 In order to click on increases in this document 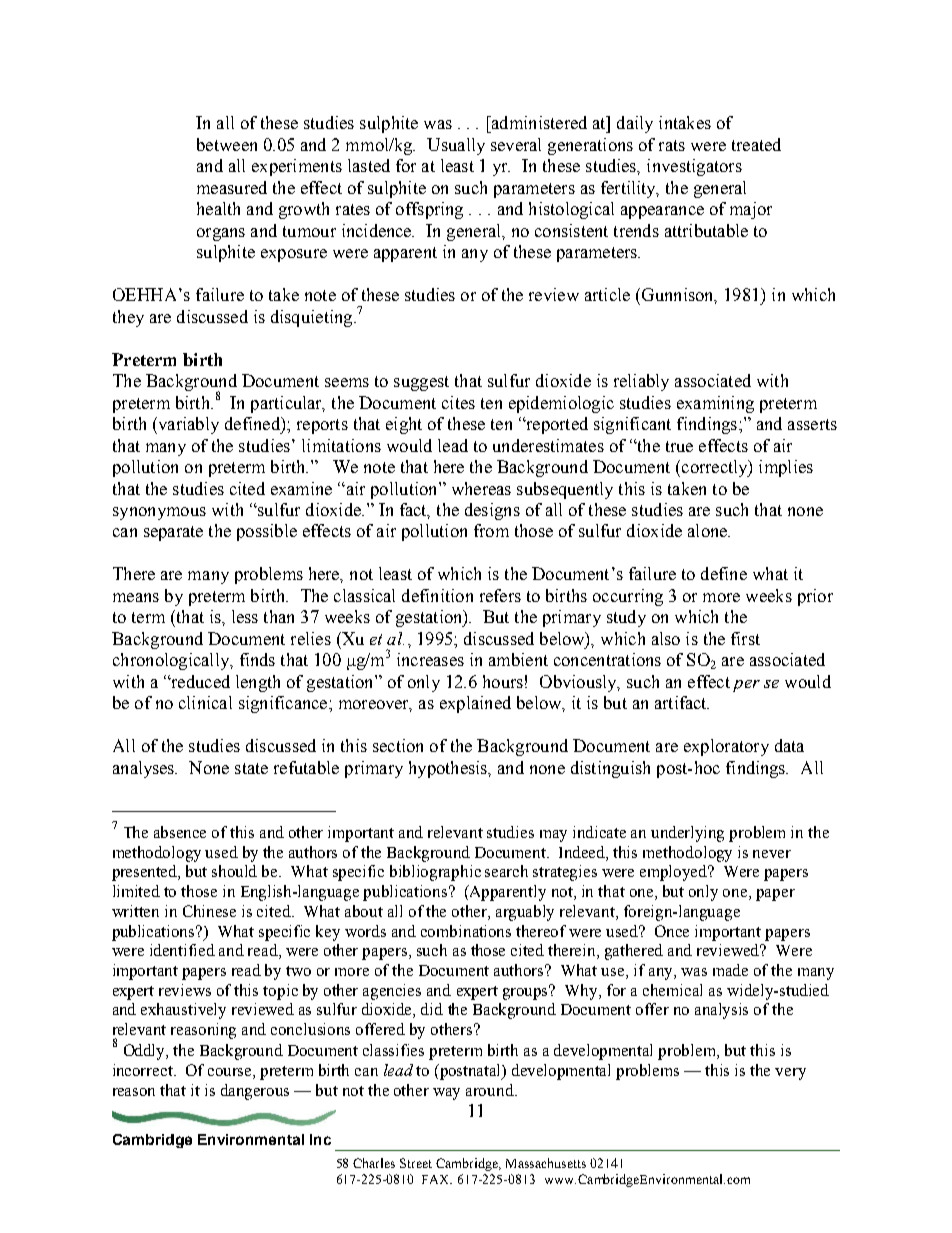, I will do `click(430, 659)`.
